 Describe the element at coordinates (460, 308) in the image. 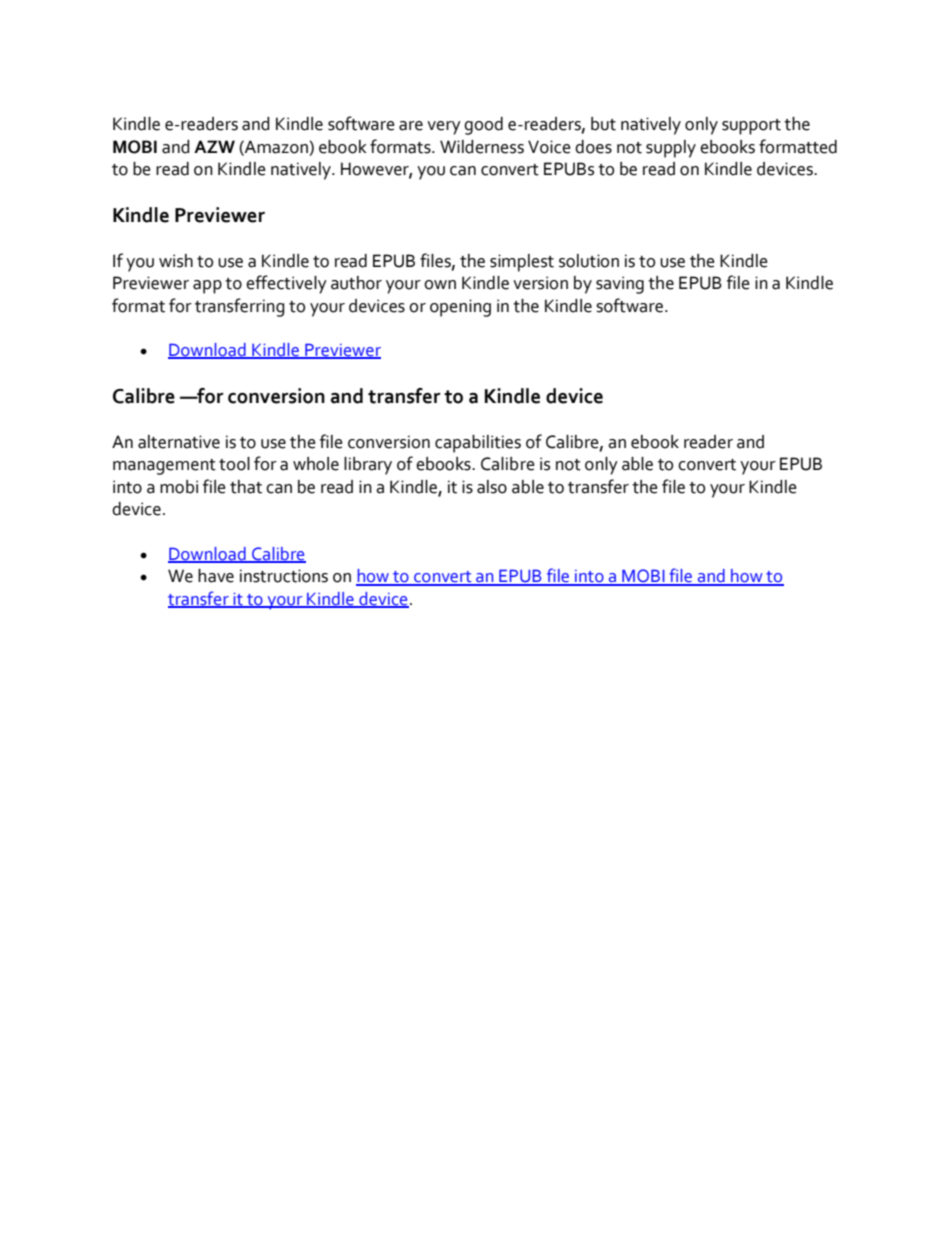

I see `opening` at that location.
